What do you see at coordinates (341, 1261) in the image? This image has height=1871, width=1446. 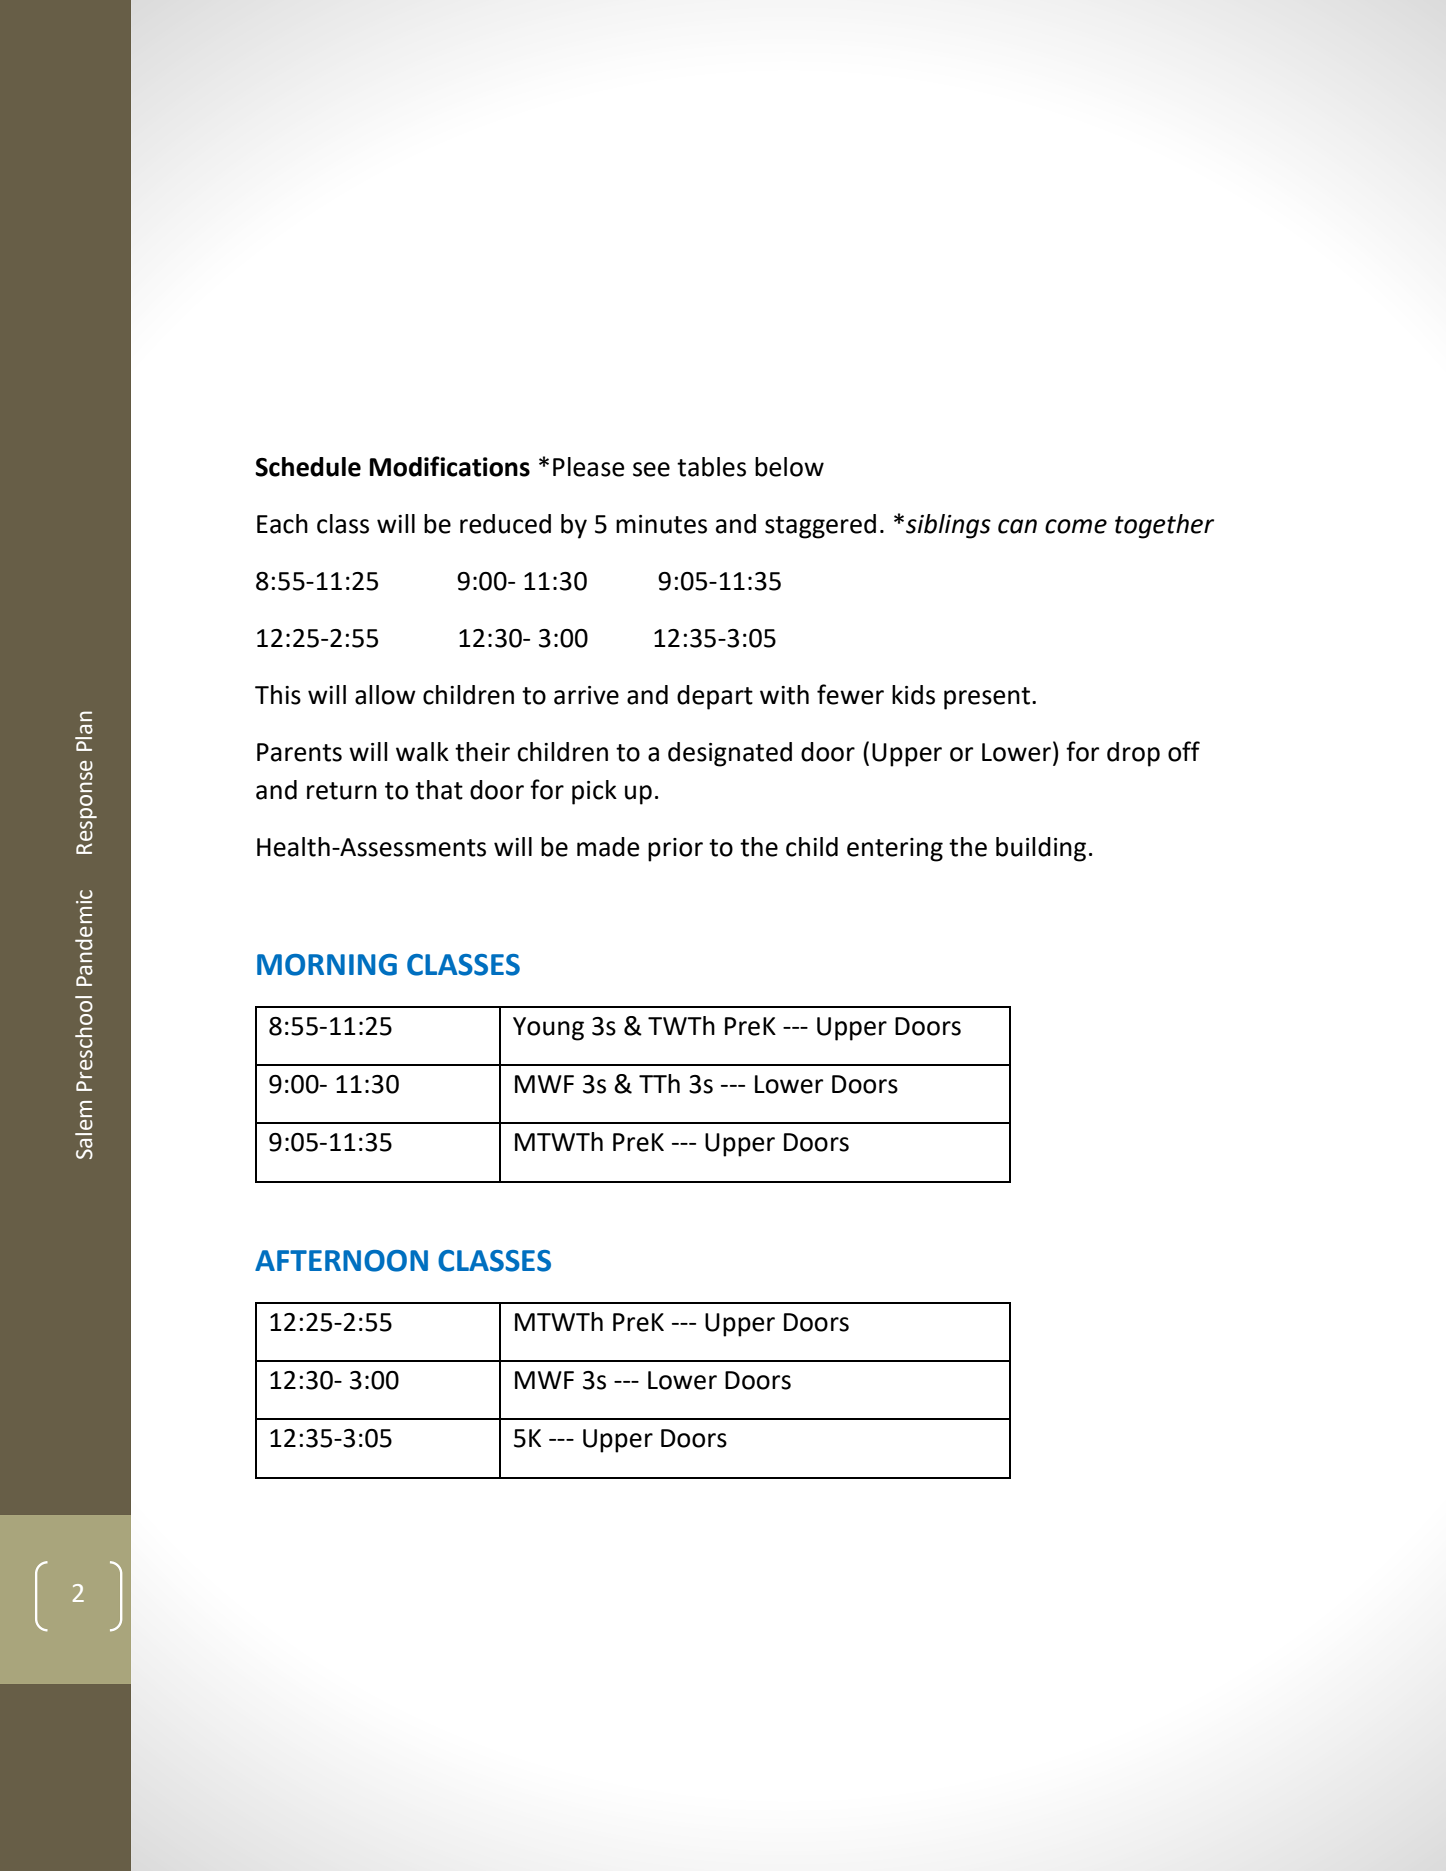 I see `AFTERNOON` at bounding box center [341, 1261].
